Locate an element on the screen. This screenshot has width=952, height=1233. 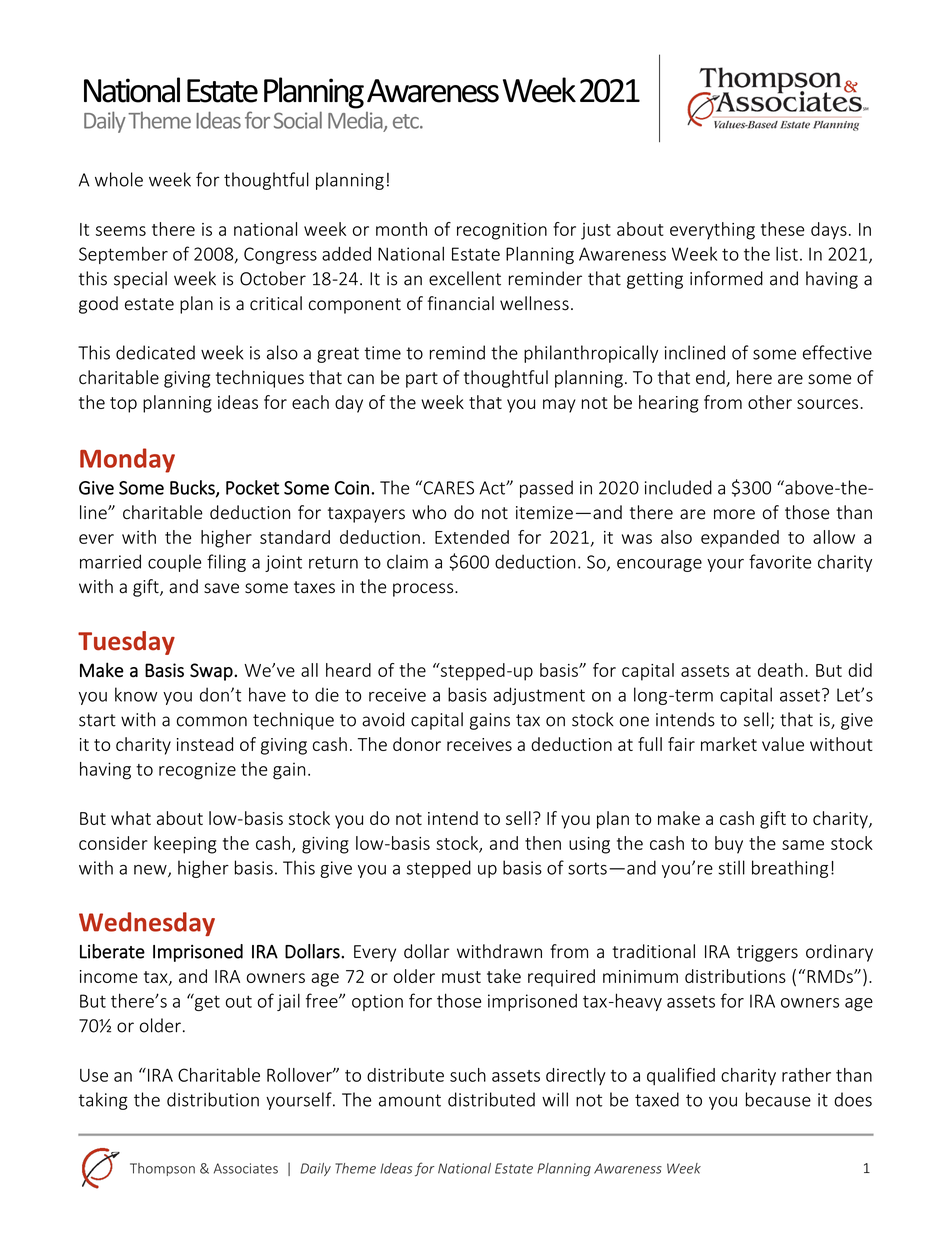
keeping is located at coordinates (185, 845).
